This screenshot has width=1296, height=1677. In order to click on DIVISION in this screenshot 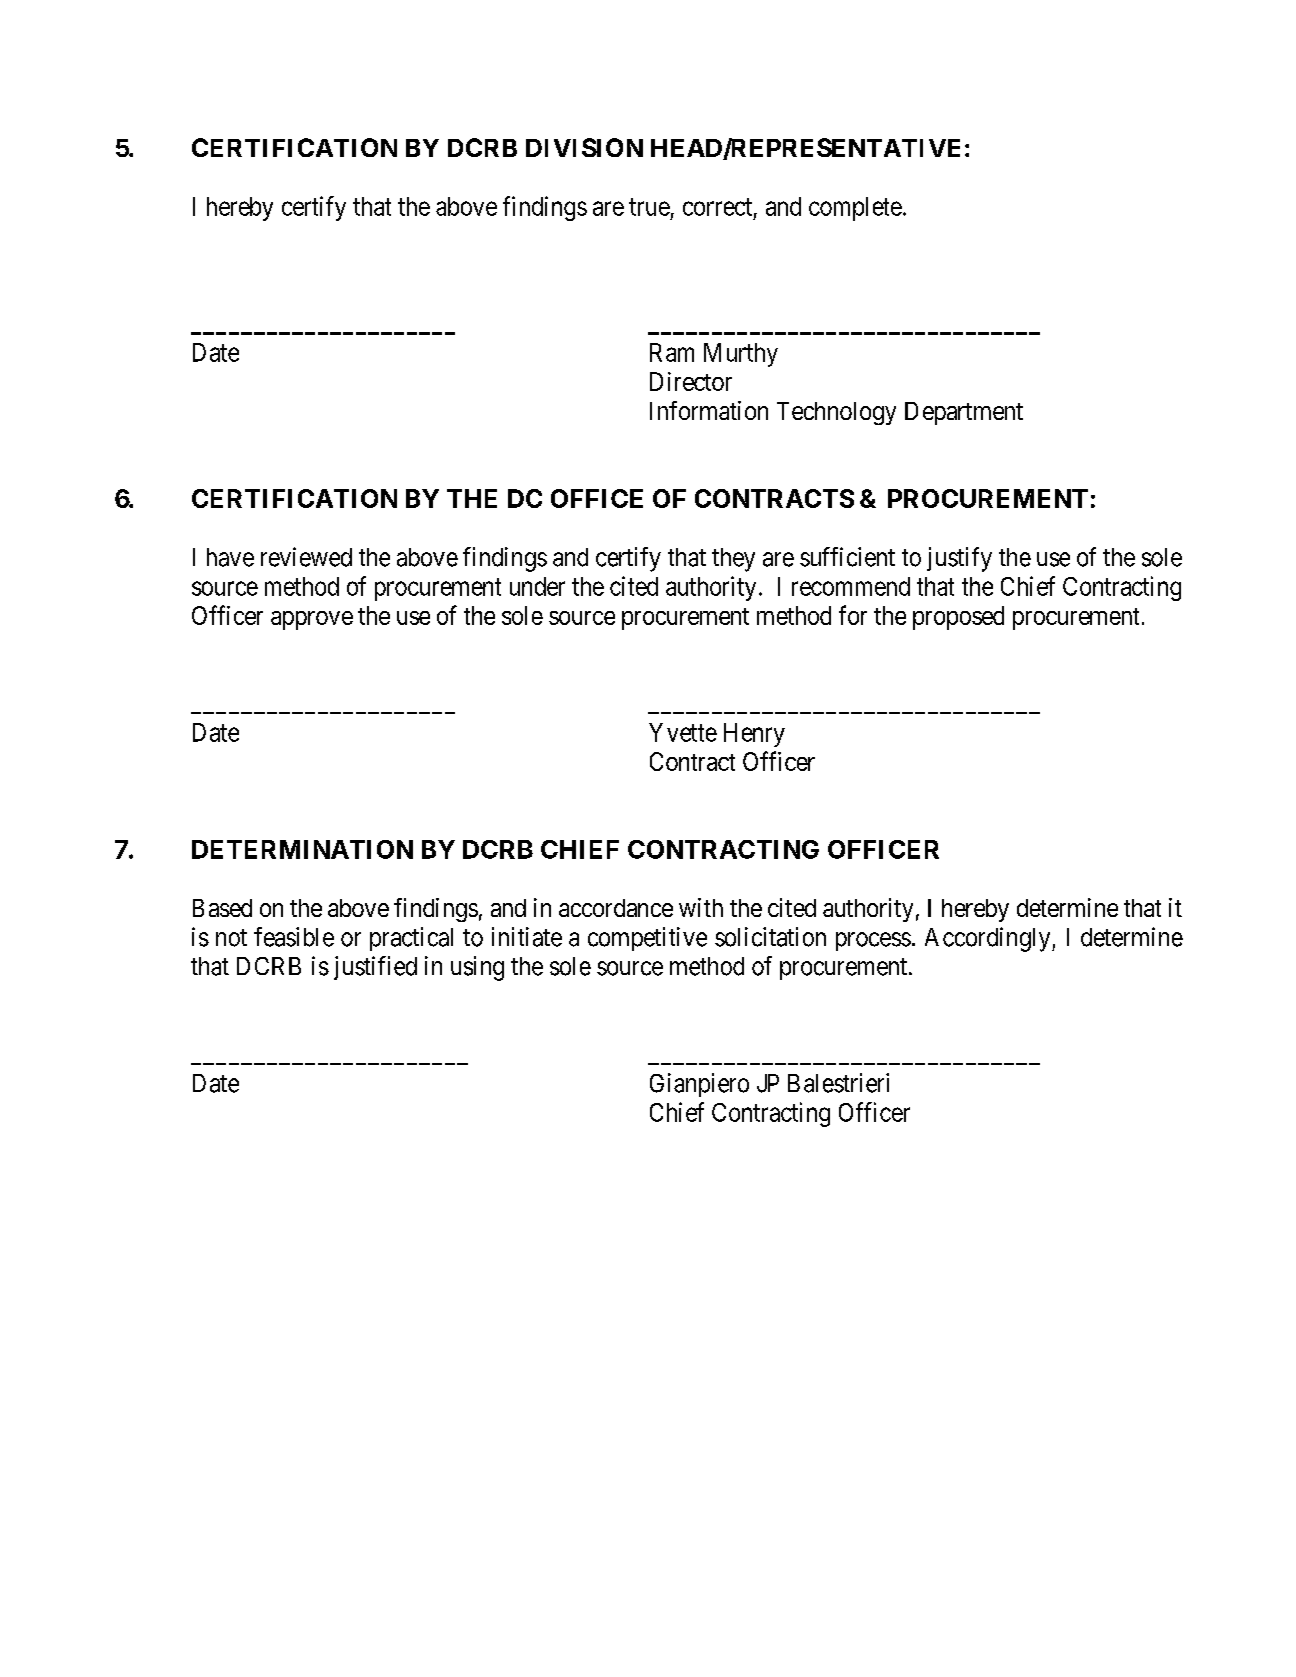, I will do `click(584, 147)`.
